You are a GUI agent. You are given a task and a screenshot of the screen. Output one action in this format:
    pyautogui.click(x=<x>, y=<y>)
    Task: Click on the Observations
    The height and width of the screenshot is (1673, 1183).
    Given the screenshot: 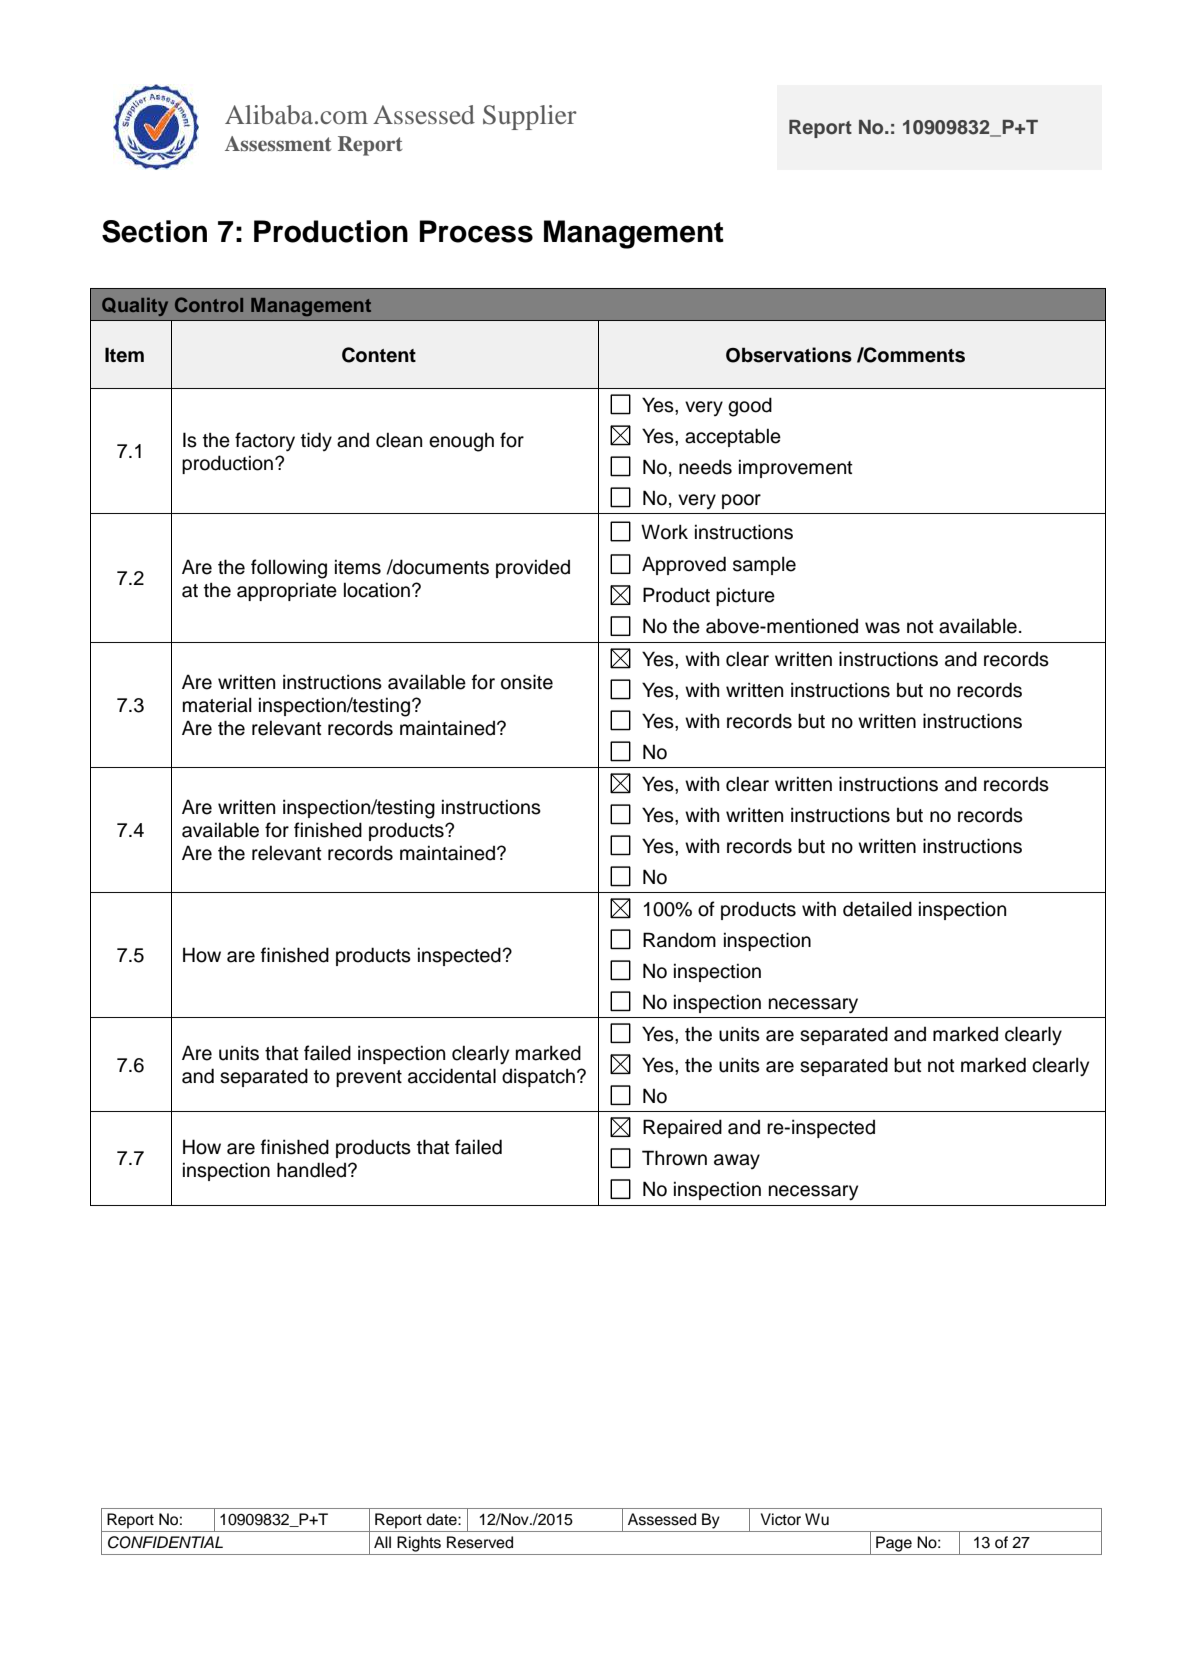 What is the action you would take?
    pyautogui.click(x=789, y=355)
